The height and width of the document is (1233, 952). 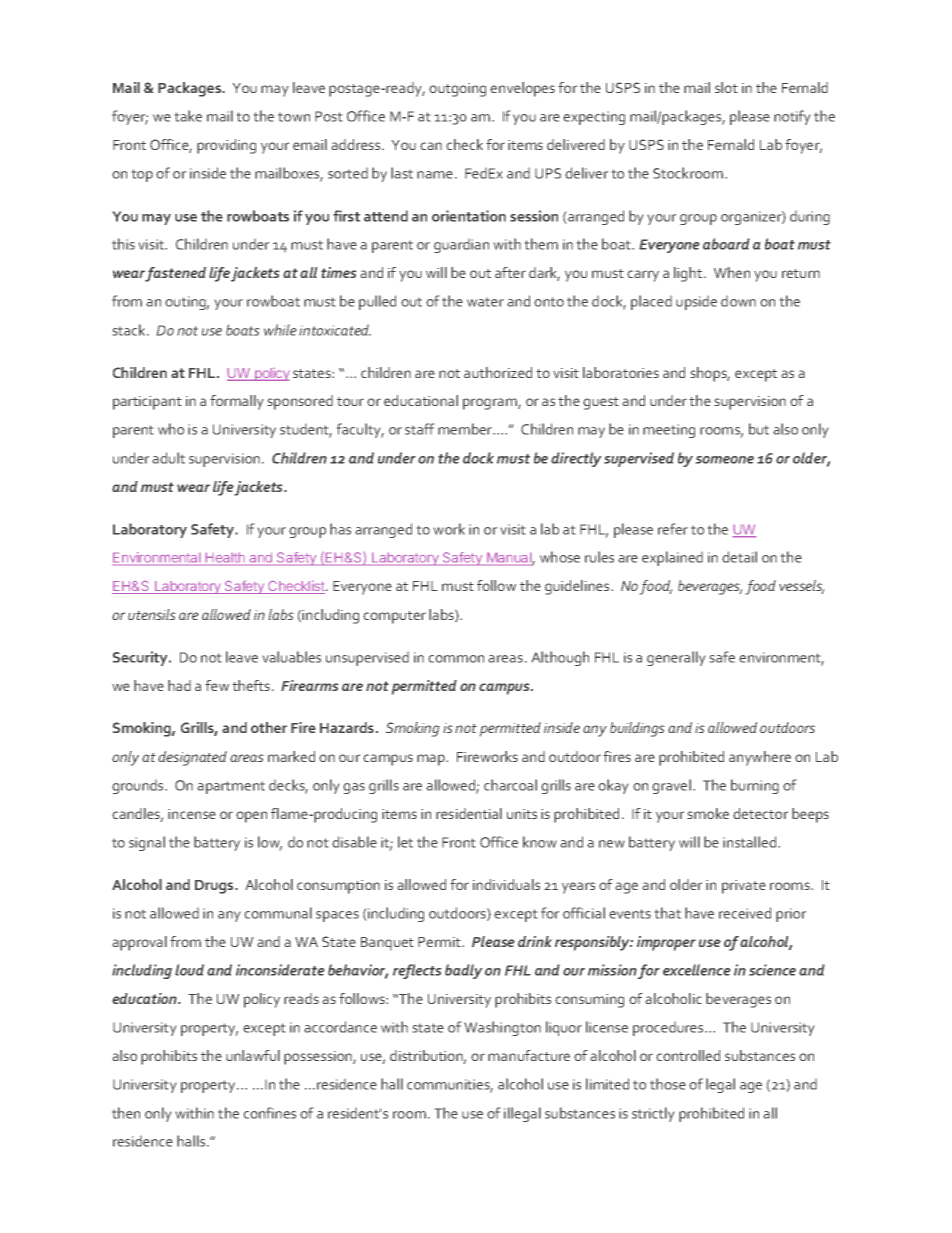 I want to click on computer, so click(x=394, y=617).
